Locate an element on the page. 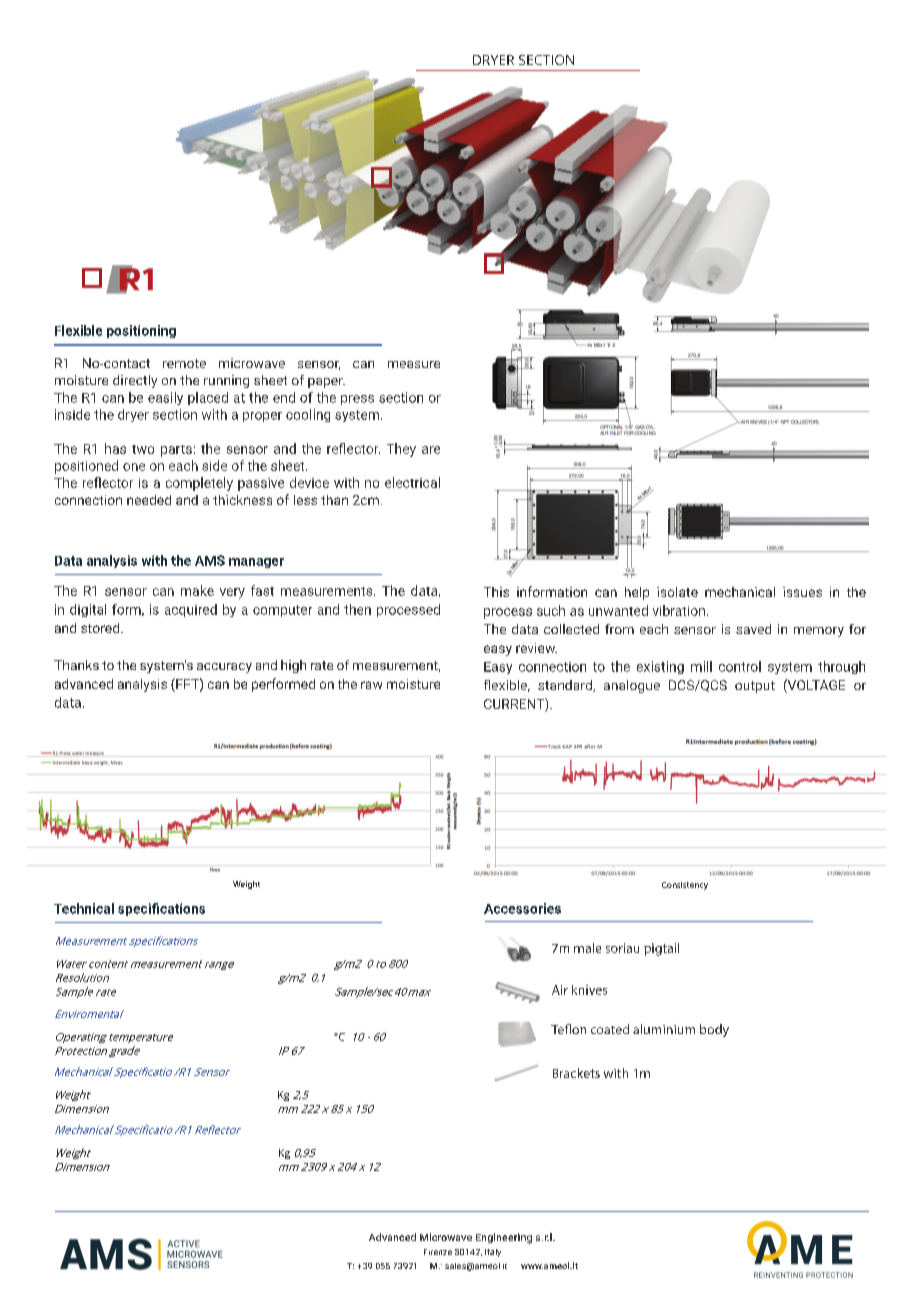 The height and width of the document is (1308, 924). raw is located at coordinates (371, 685).
